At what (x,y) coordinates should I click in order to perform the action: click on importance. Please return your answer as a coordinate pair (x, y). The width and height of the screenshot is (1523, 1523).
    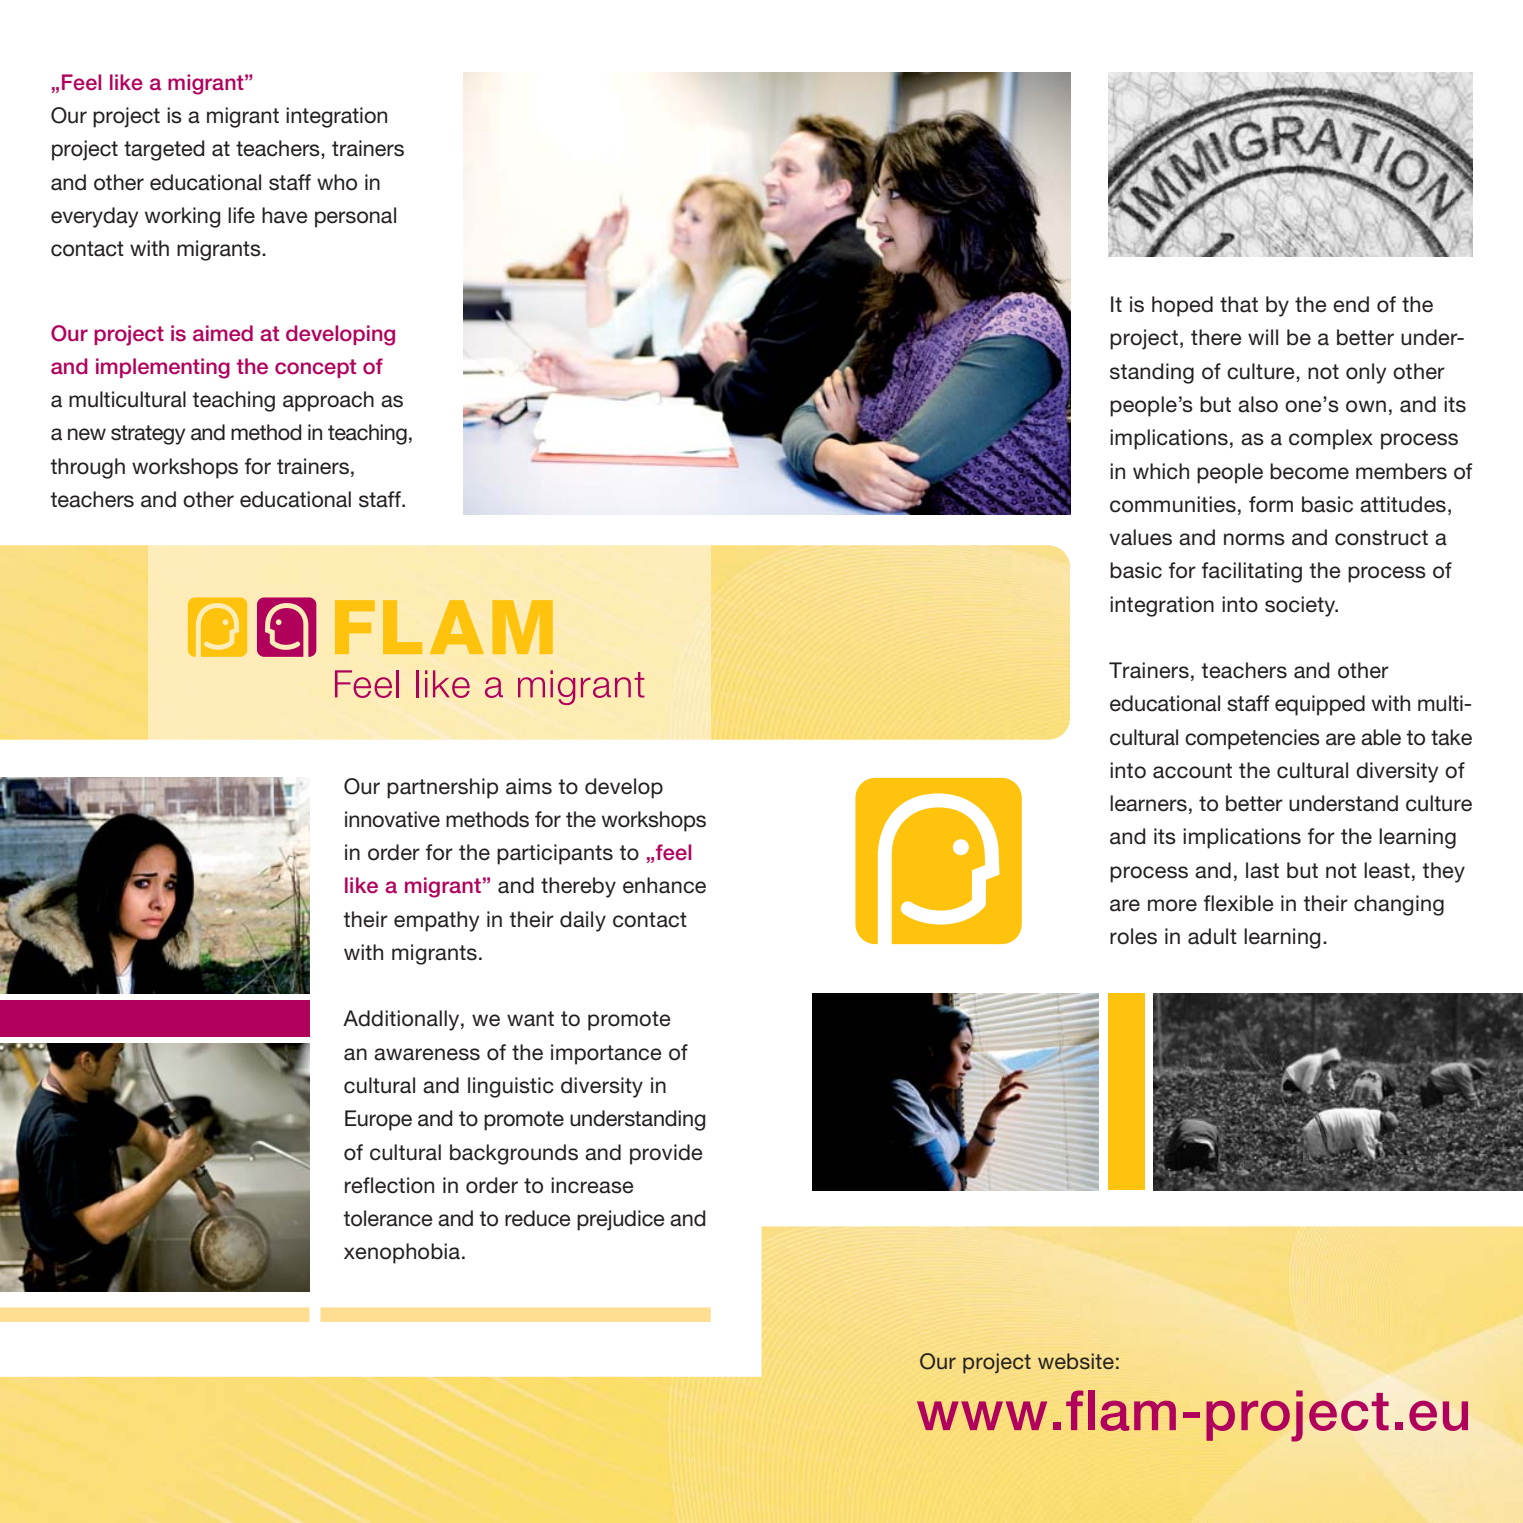
    Looking at the image, I should click on (606, 1054).
